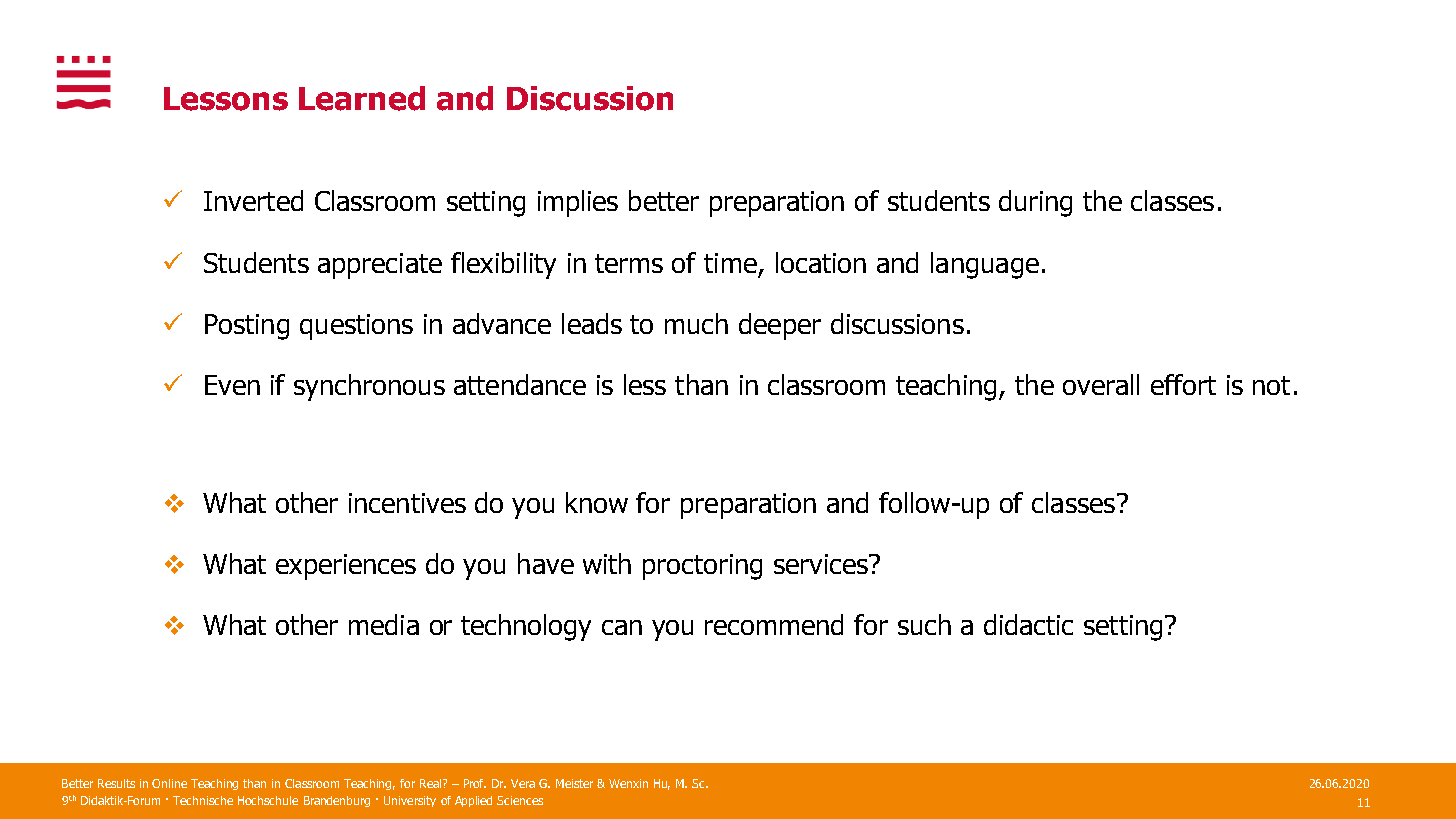 This document has height=819, width=1456. What do you see at coordinates (362, 98) in the document?
I see `Learned` at bounding box center [362, 98].
